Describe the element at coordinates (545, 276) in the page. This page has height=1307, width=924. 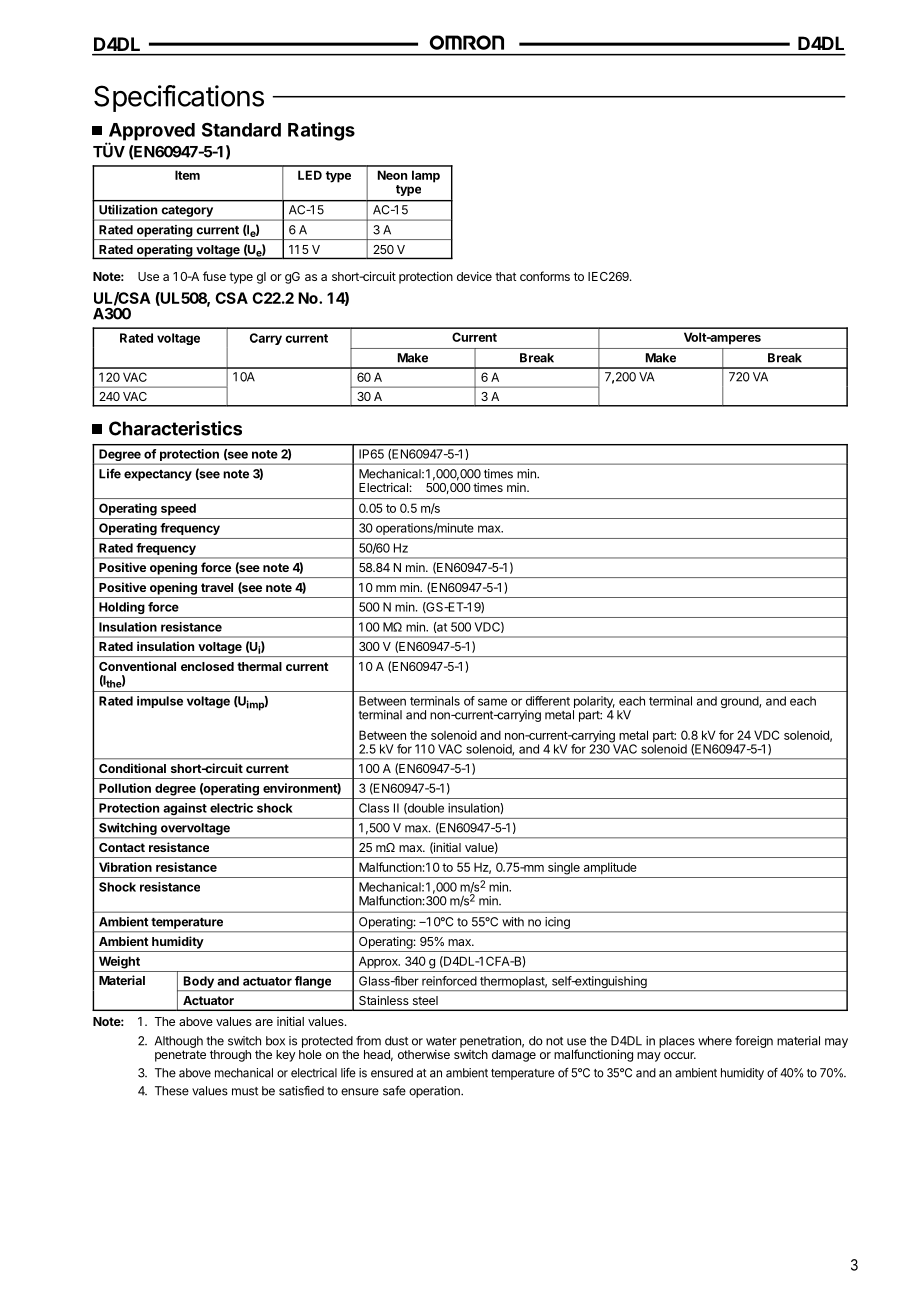
I see `conforms` at that location.
